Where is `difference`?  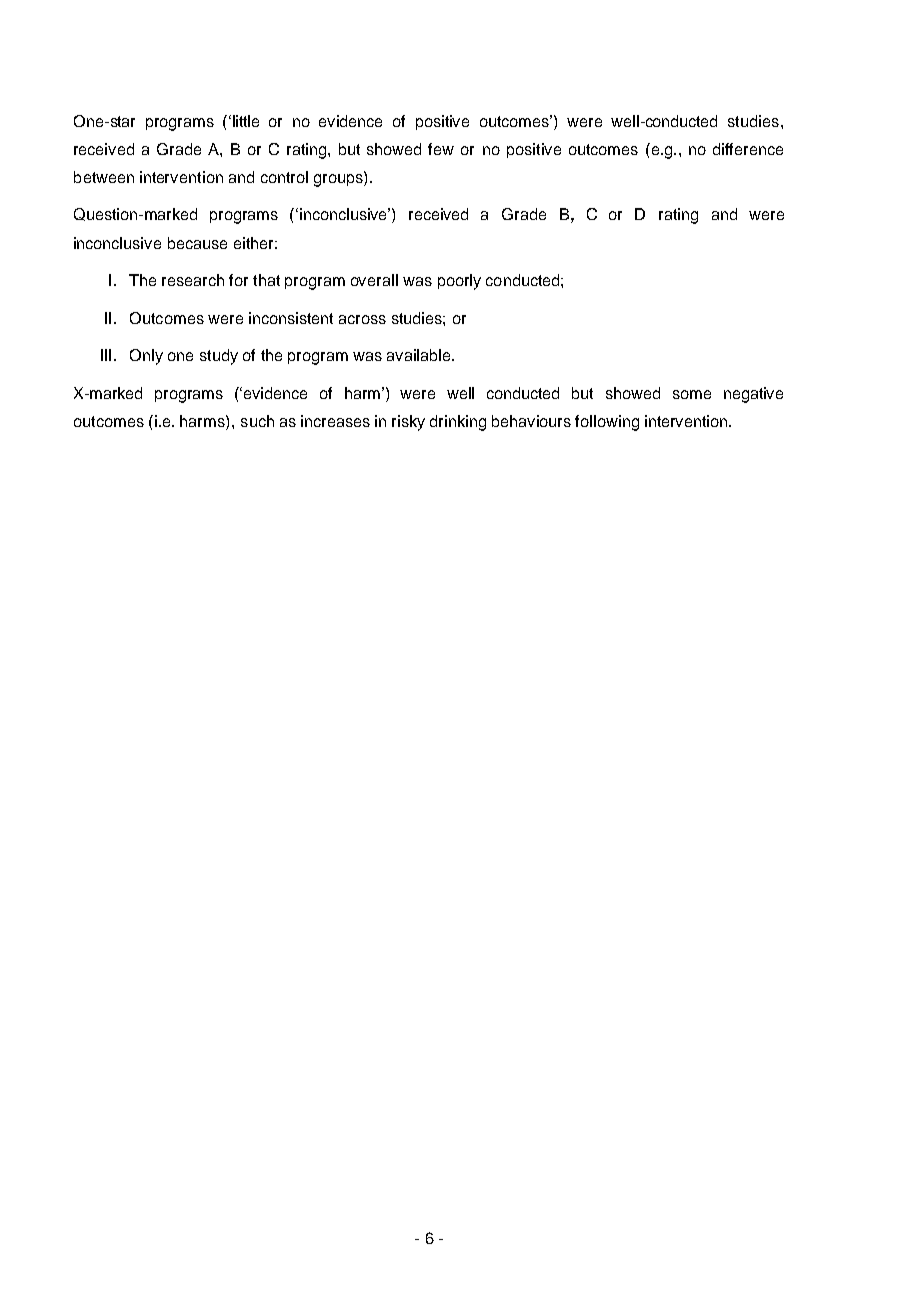
difference is located at coordinates (748, 149).
